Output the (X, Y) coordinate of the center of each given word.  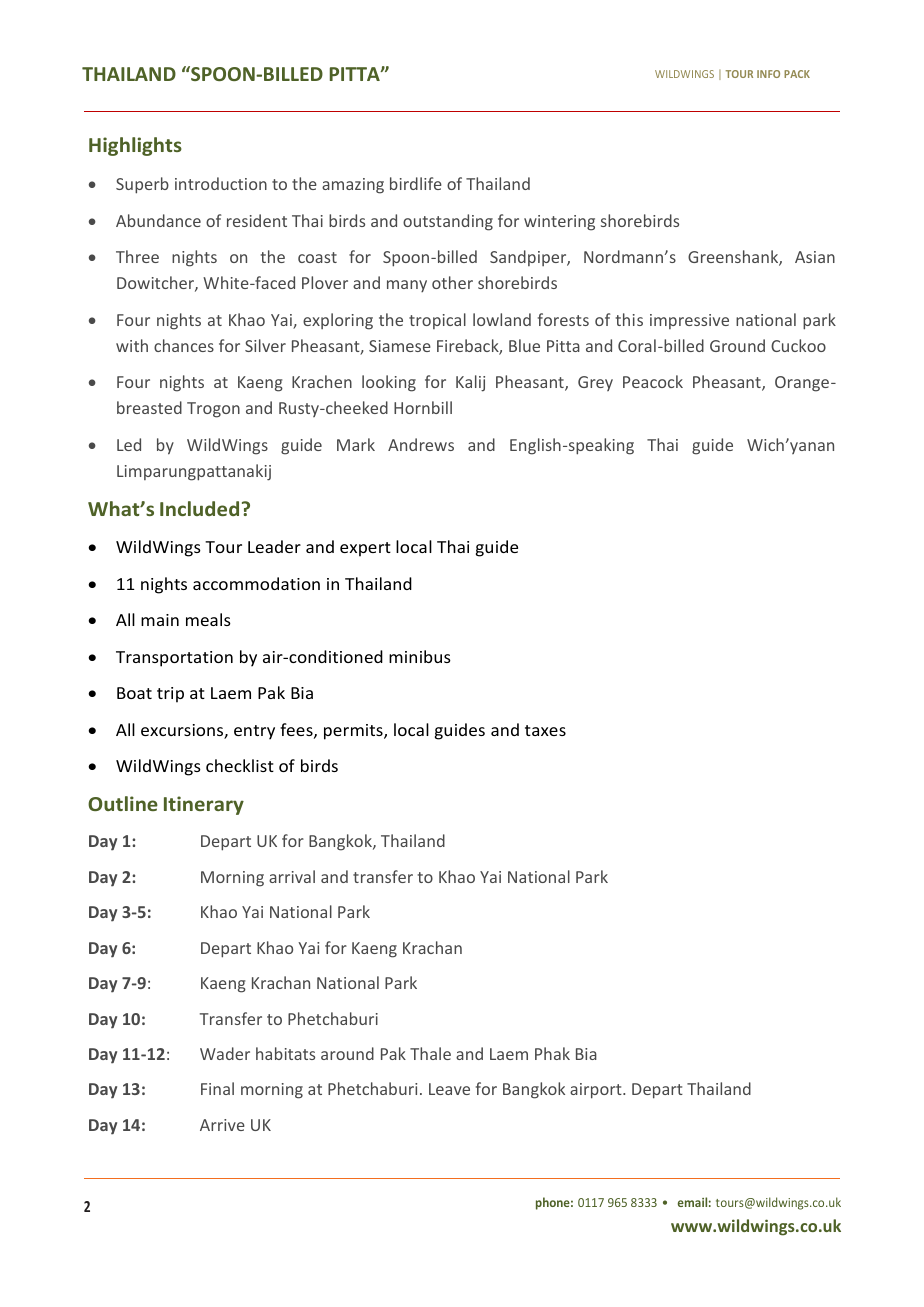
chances (184, 345)
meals (208, 619)
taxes (545, 730)
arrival (292, 876)
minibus (420, 656)
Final (217, 1088)
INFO (768, 74)
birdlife (416, 183)
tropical (437, 321)
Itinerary (204, 805)
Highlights (135, 146)
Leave (449, 1089)
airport (597, 1091)
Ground (737, 345)
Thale (430, 1053)
